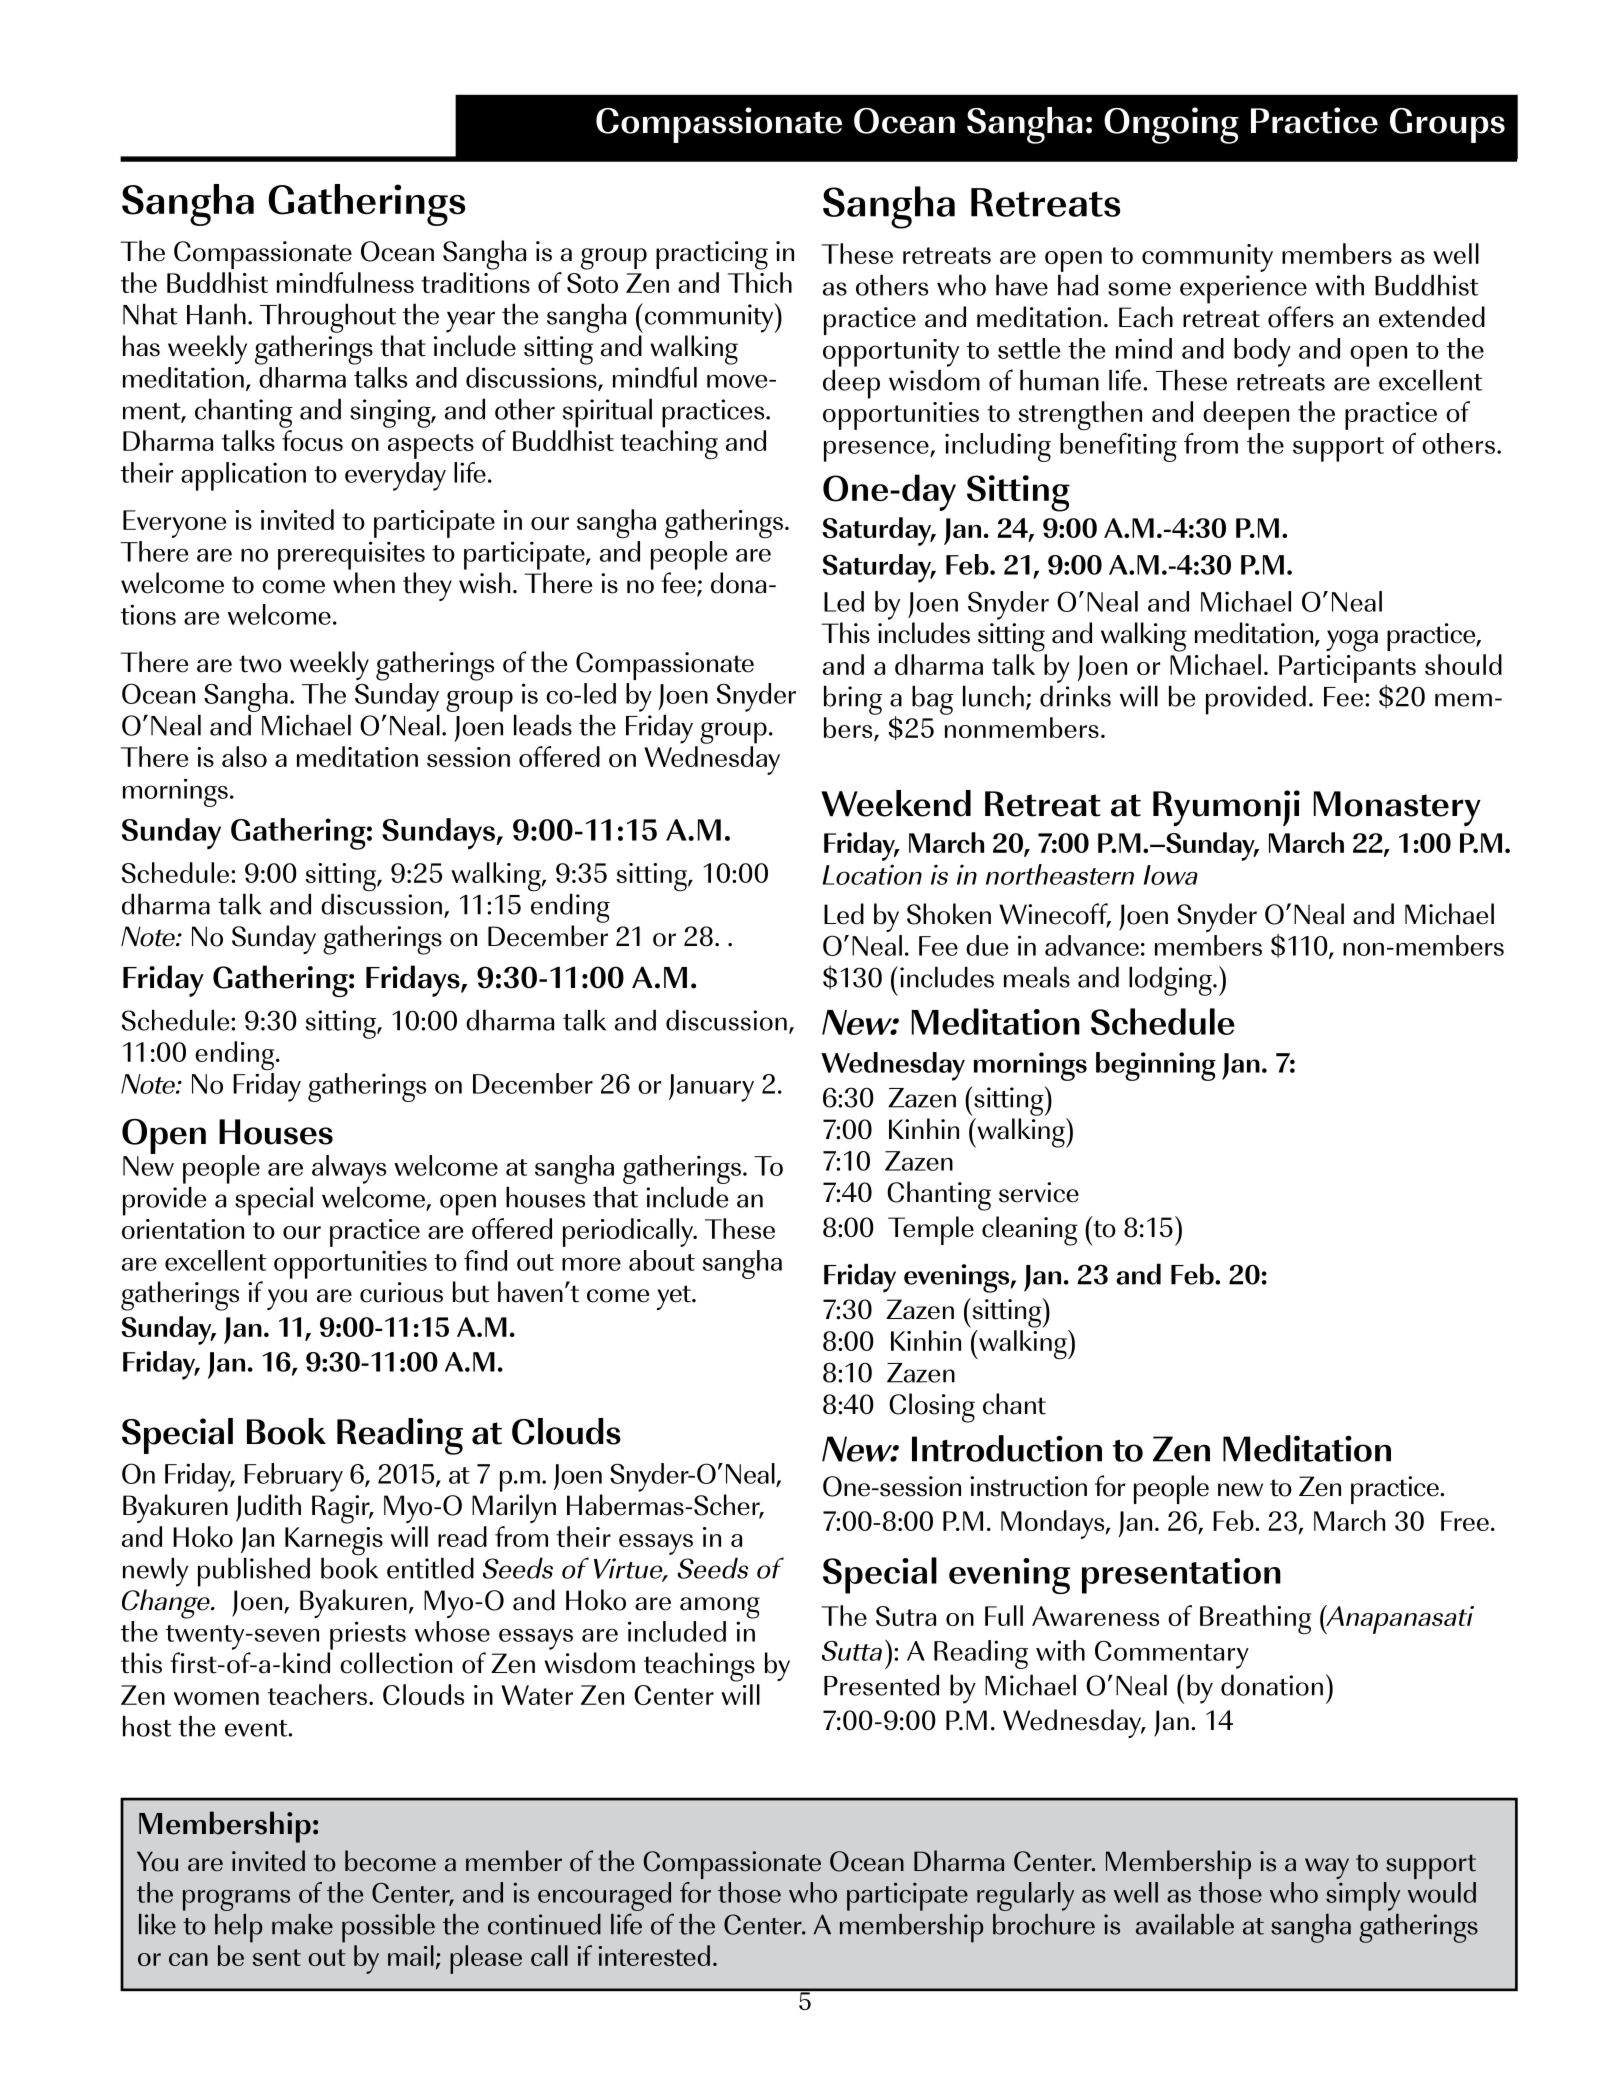  I want to click on make, so click(302, 1924).
